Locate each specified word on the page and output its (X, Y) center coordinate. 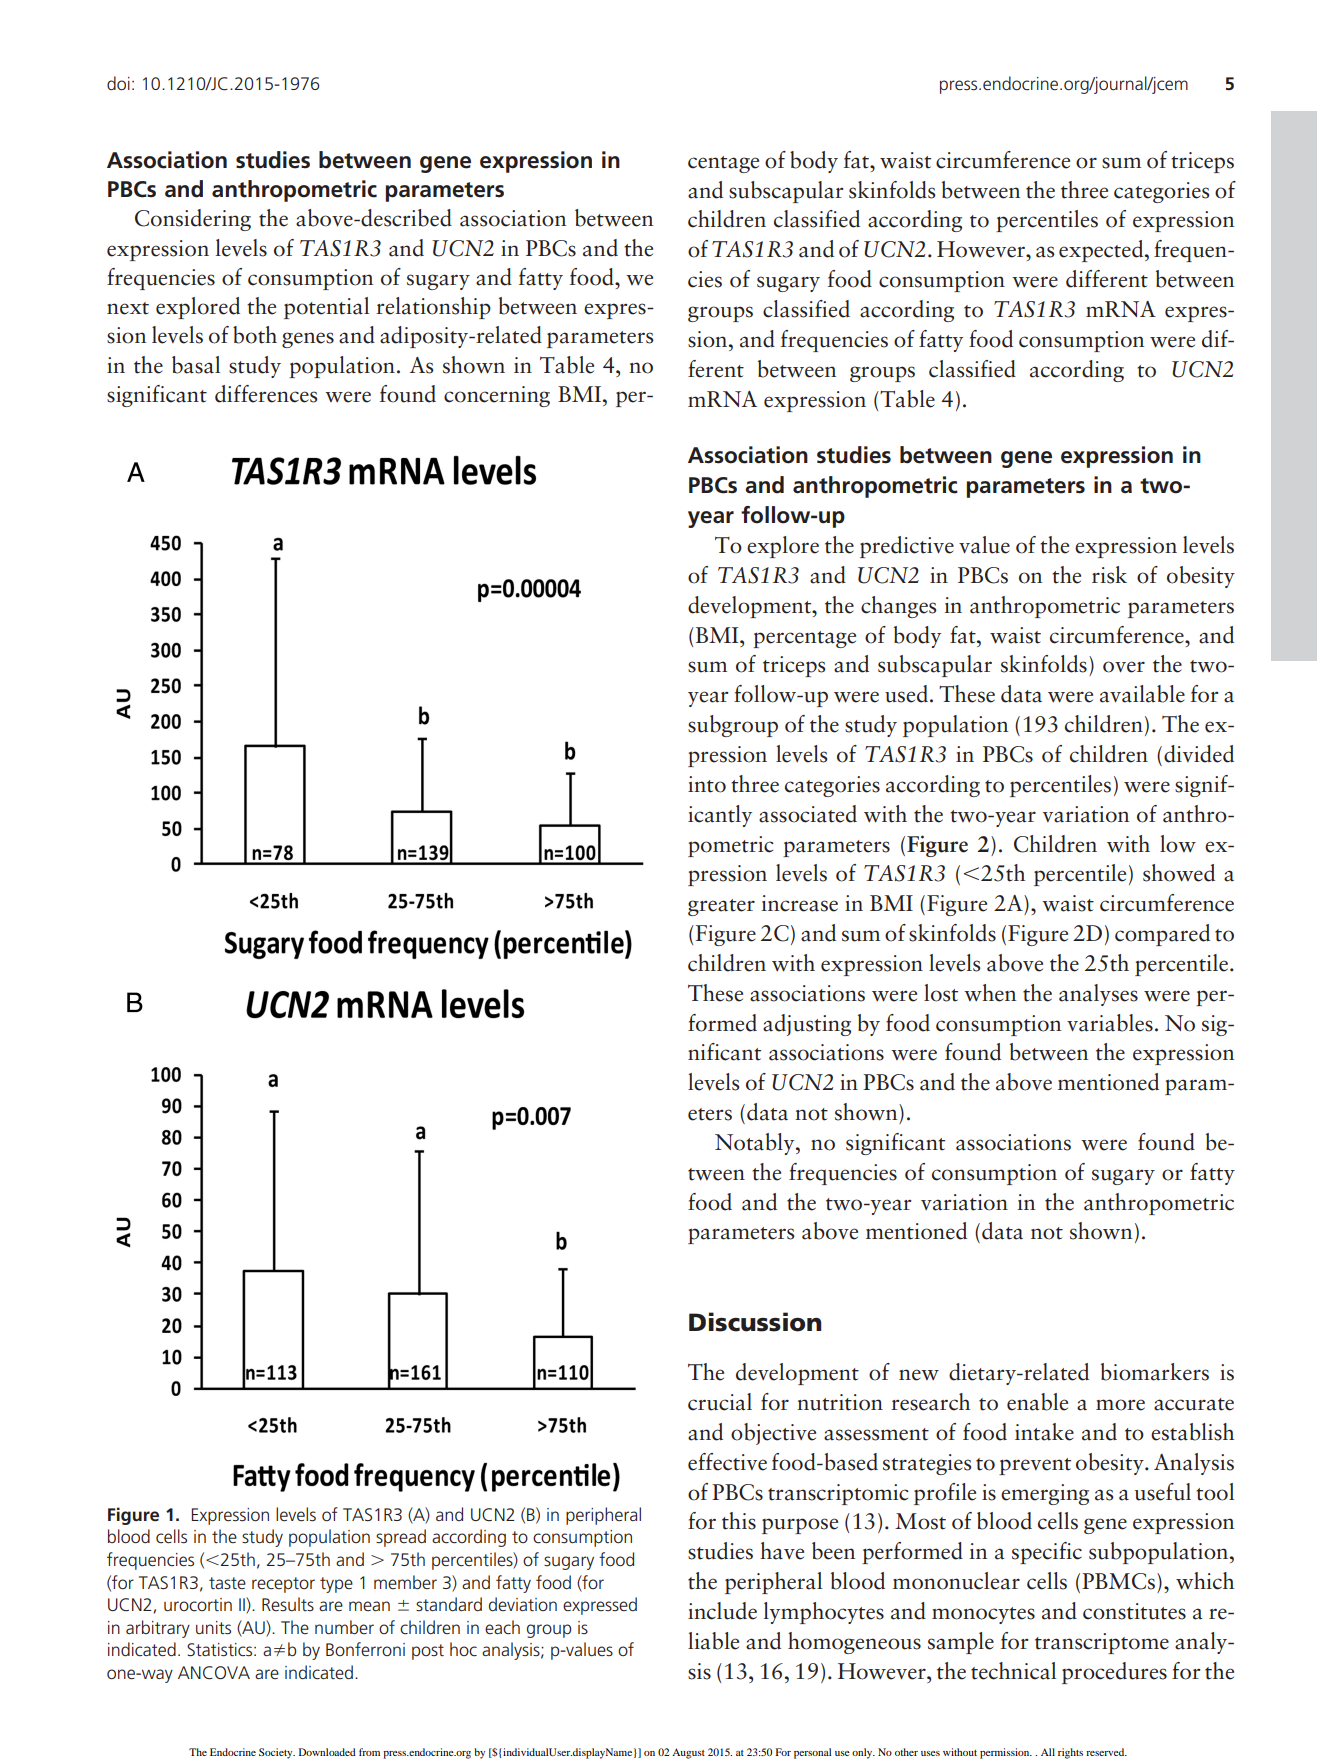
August (688, 1753)
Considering (193, 220)
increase (800, 903)
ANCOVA (214, 1673)
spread (401, 1538)
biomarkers (1155, 1372)
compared (1162, 935)
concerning (497, 396)
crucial (720, 1402)
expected (1102, 251)
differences (266, 394)
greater (721, 907)
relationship (433, 308)
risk (1109, 575)
